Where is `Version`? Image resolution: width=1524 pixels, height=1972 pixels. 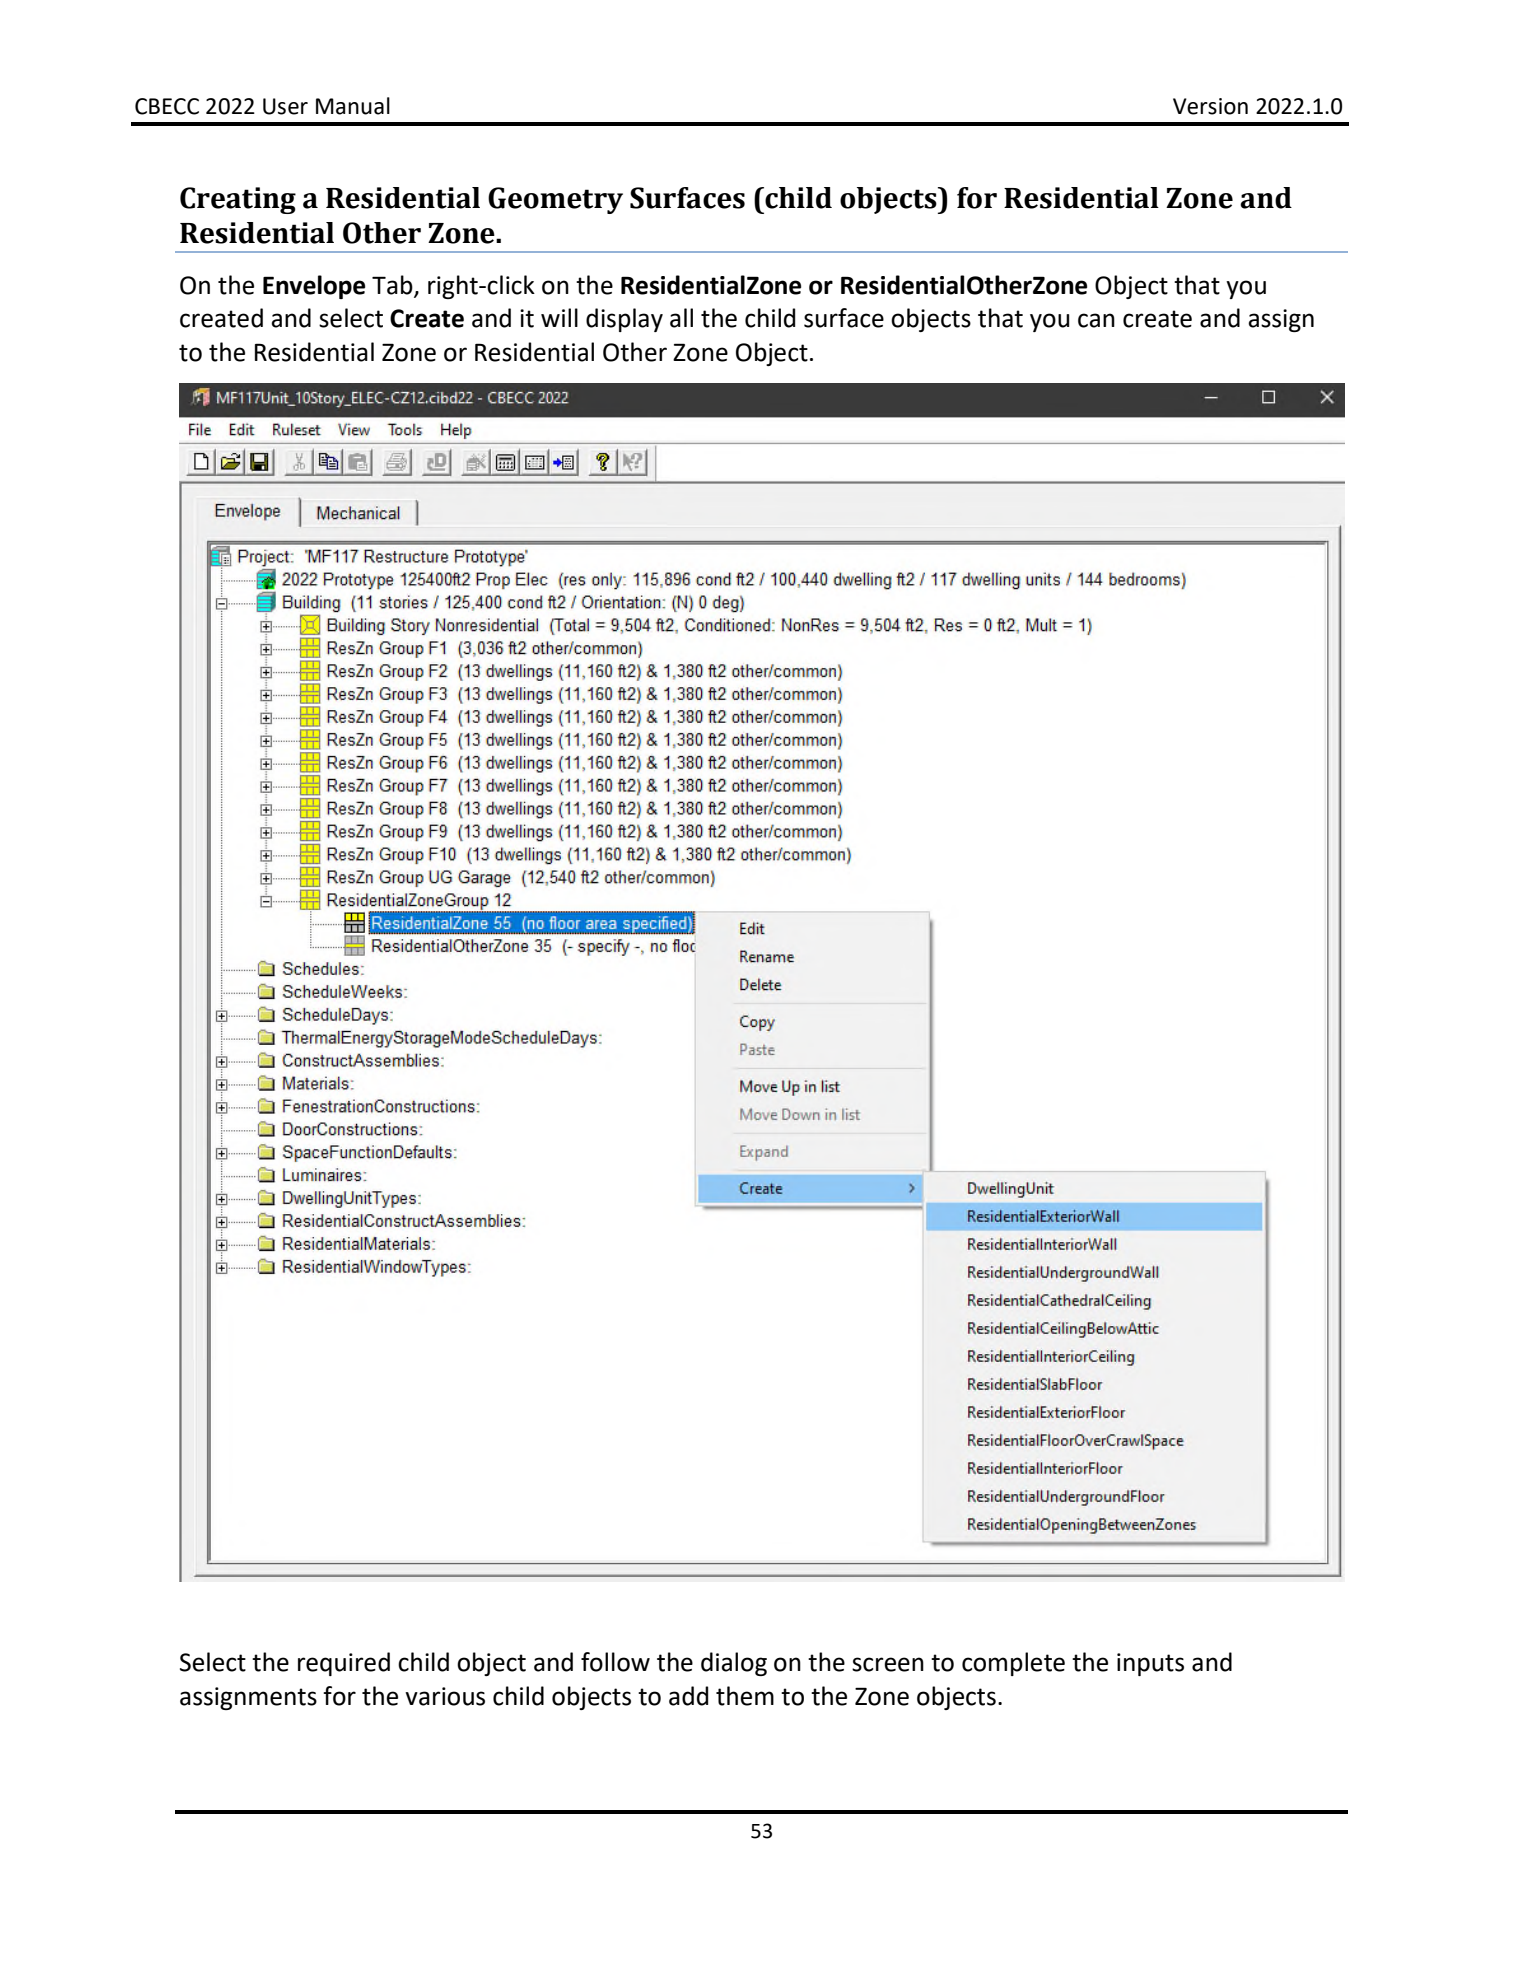 Version is located at coordinates (1210, 106).
